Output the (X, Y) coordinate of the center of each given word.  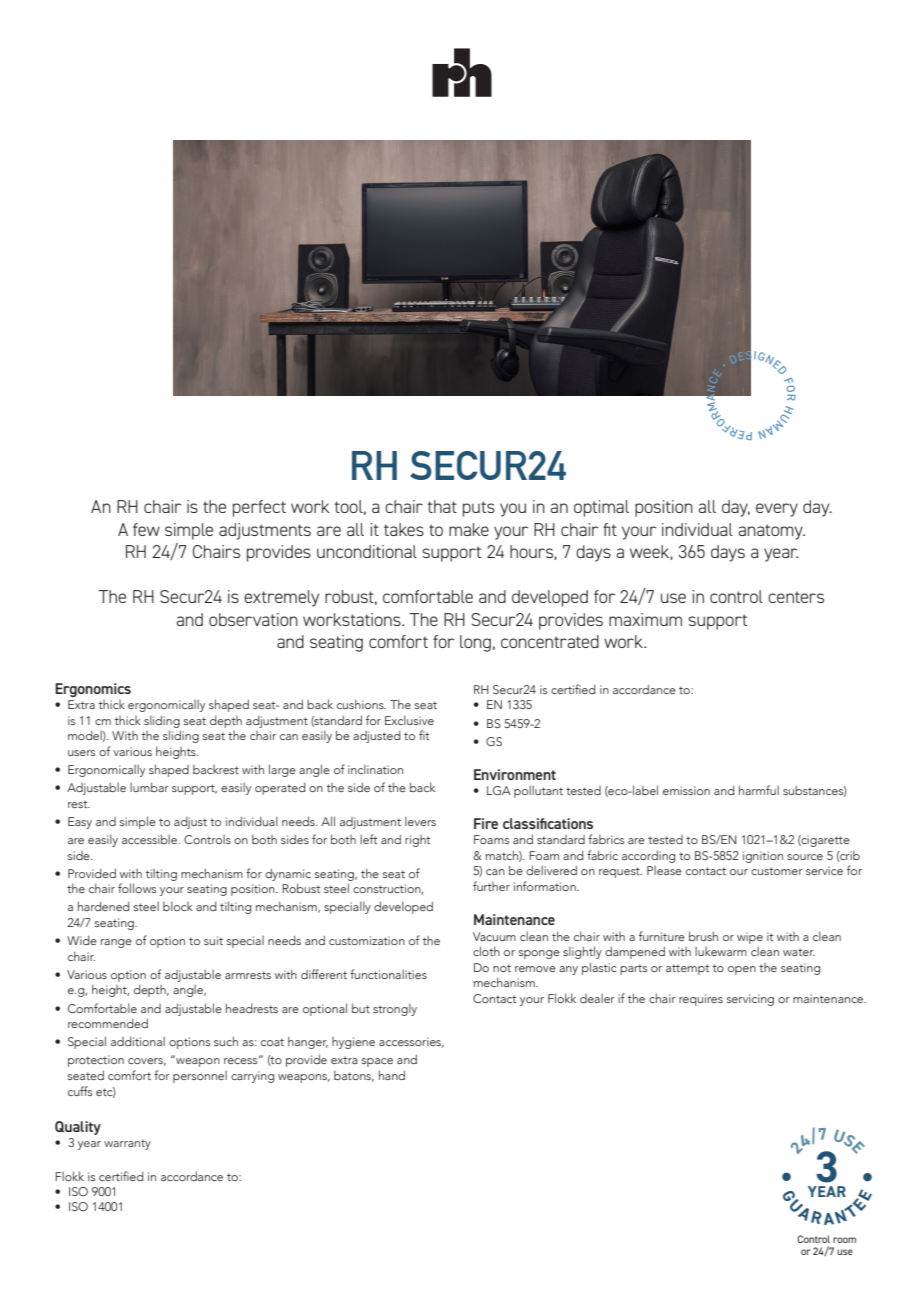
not (502, 968)
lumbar (149, 787)
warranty (127, 1144)
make (469, 529)
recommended (108, 1023)
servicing (750, 1000)
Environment (515, 774)
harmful (759, 790)
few (146, 529)
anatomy (771, 532)
